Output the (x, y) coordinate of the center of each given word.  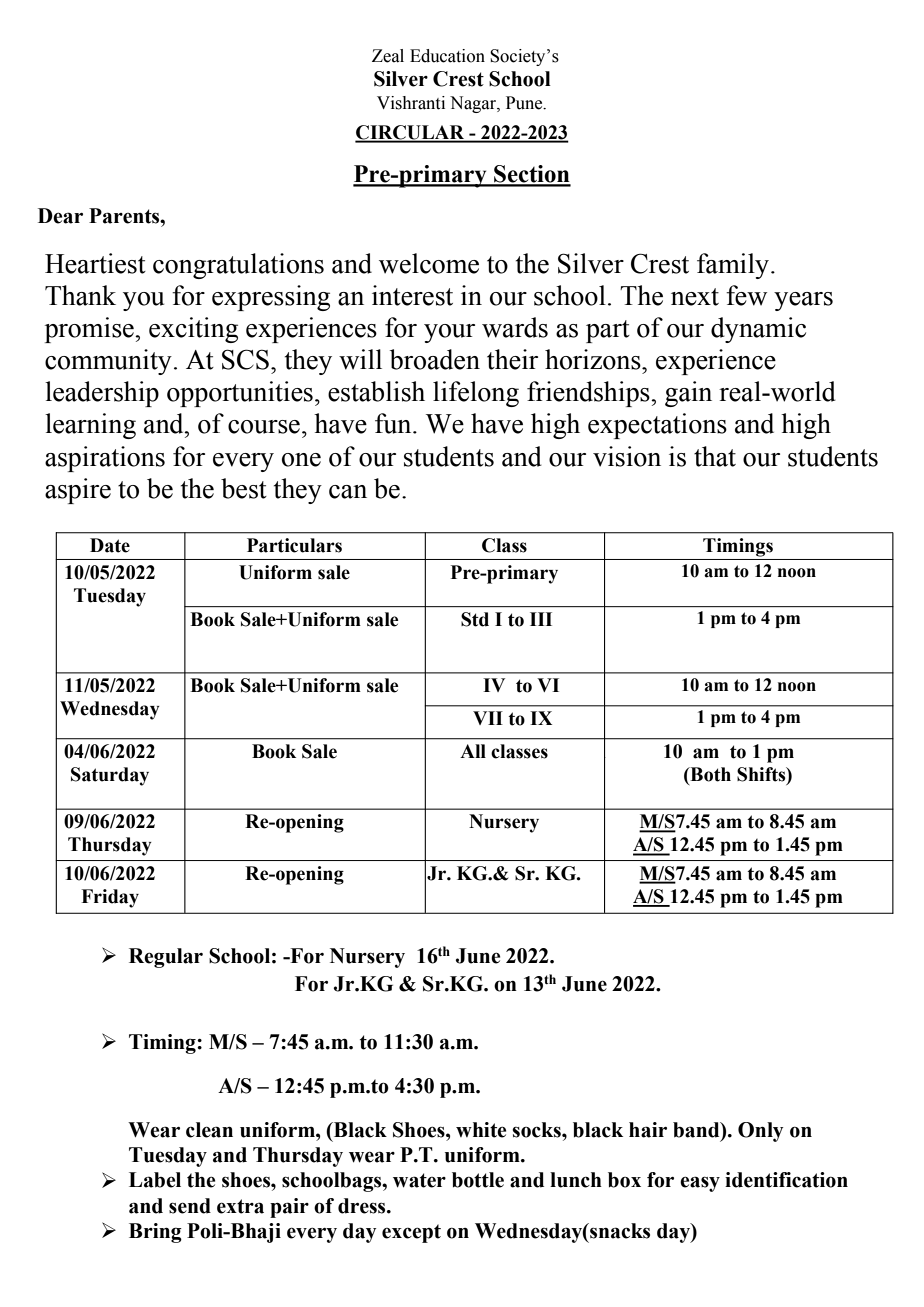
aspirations (105, 459)
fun (394, 423)
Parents (125, 216)
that (715, 456)
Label (155, 1180)
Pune (525, 103)
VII (488, 718)
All (473, 751)
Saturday (110, 776)
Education (447, 56)
